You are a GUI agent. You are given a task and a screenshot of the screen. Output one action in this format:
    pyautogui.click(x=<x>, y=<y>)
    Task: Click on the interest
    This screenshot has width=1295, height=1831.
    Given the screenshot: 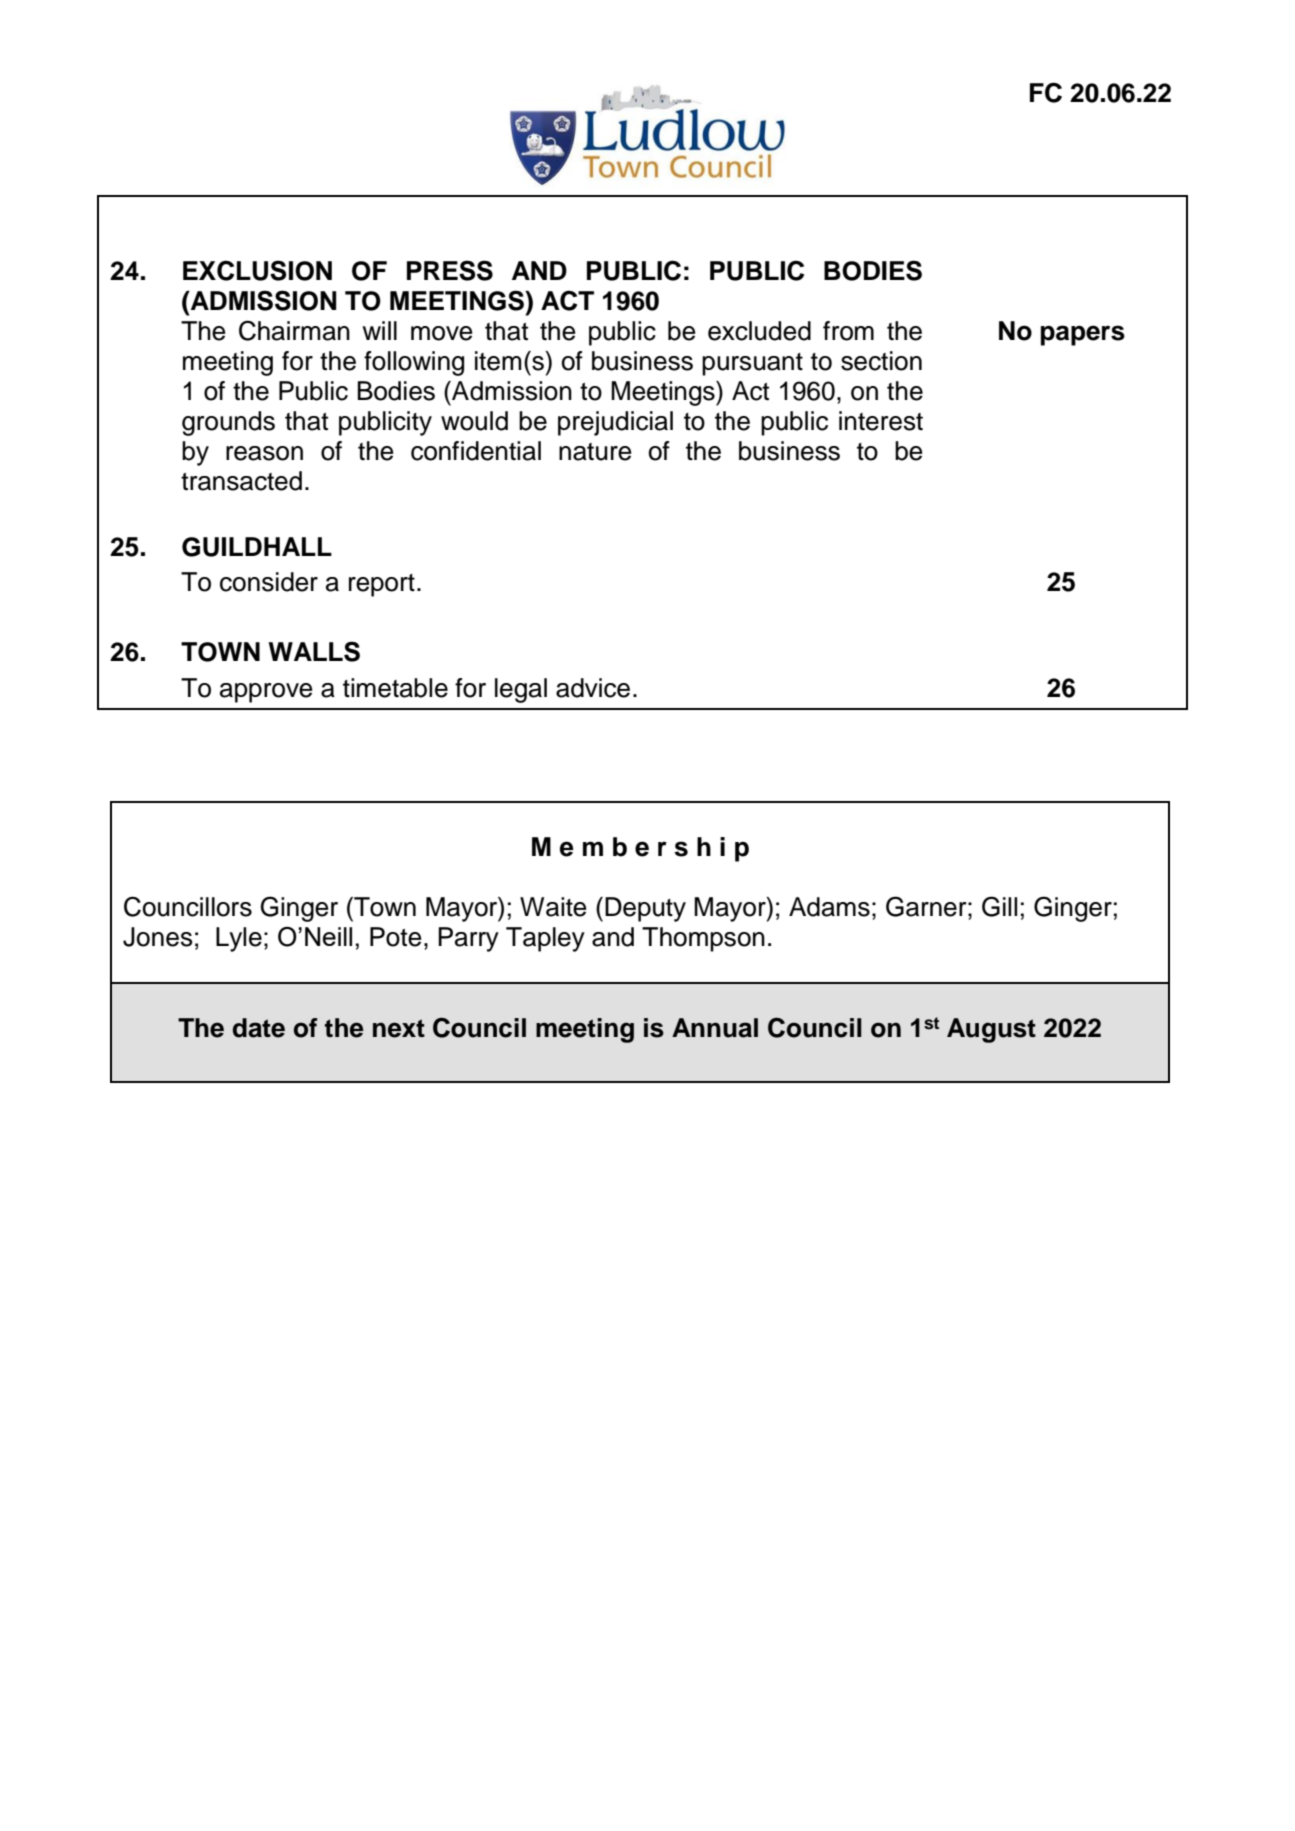 What is the action you would take?
    pyautogui.click(x=881, y=421)
